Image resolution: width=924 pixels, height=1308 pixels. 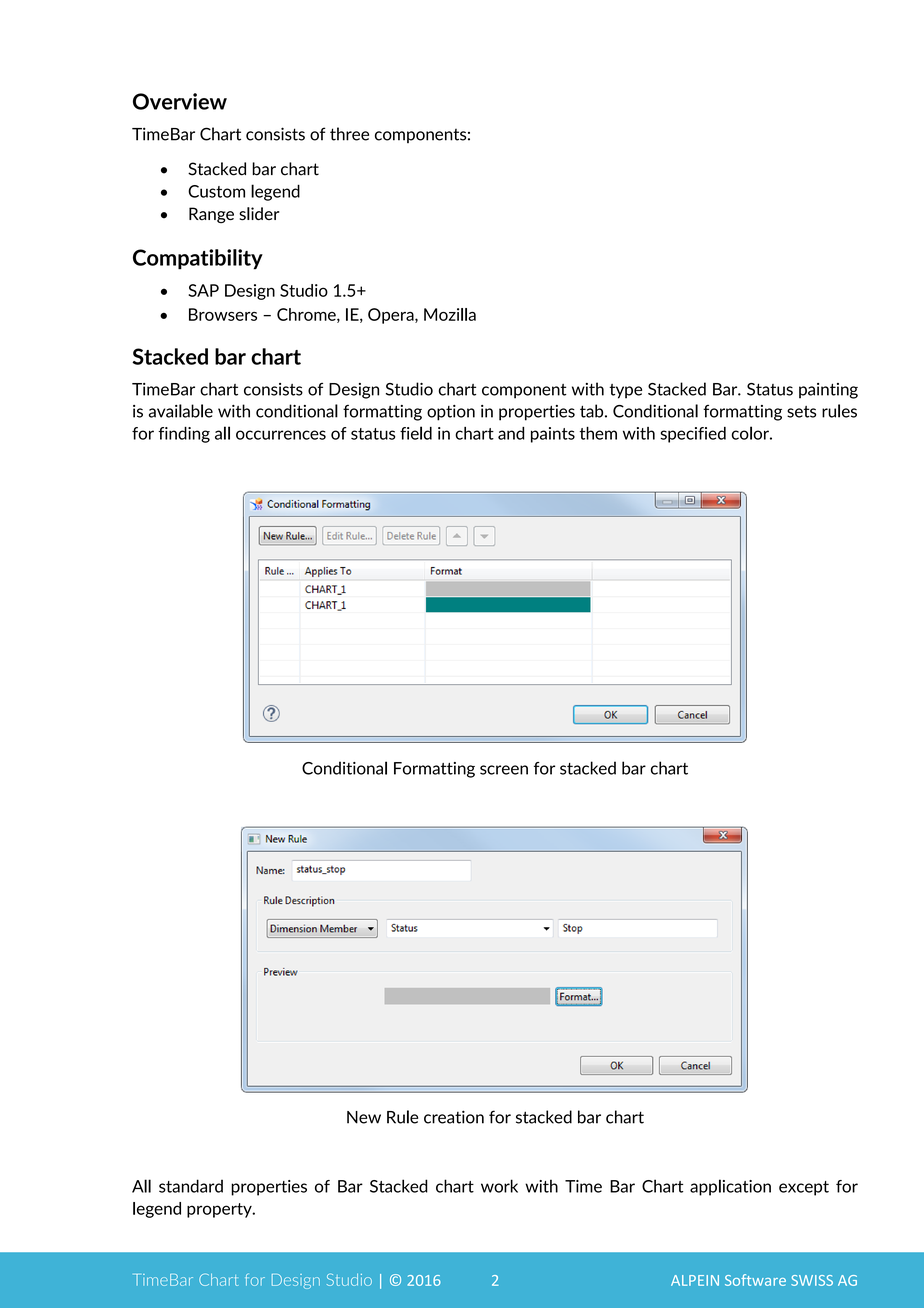 What do you see at coordinates (499, 1186) in the page?
I see `work` at bounding box center [499, 1186].
